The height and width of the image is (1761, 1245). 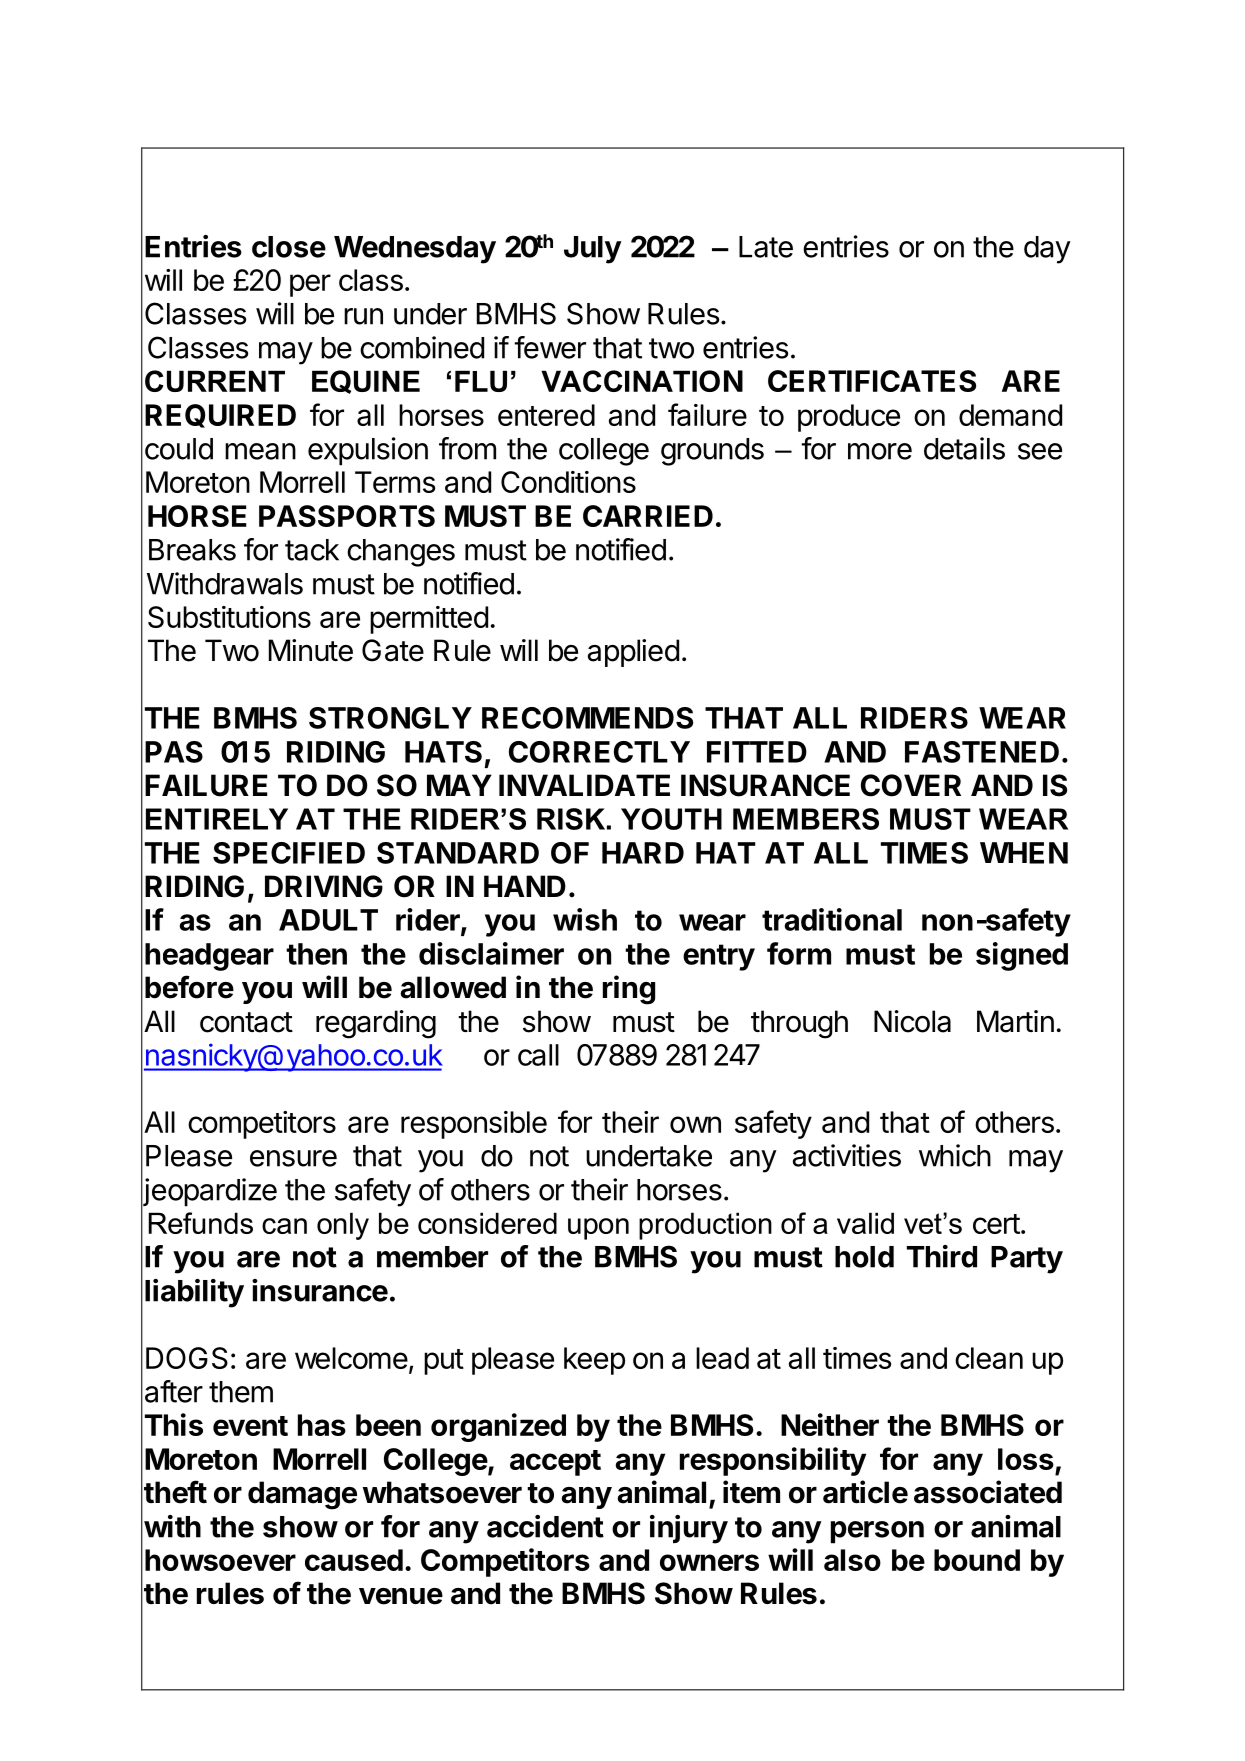 What do you see at coordinates (220, 1560) in the image?
I see `howsoever` at bounding box center [220, 1560].
